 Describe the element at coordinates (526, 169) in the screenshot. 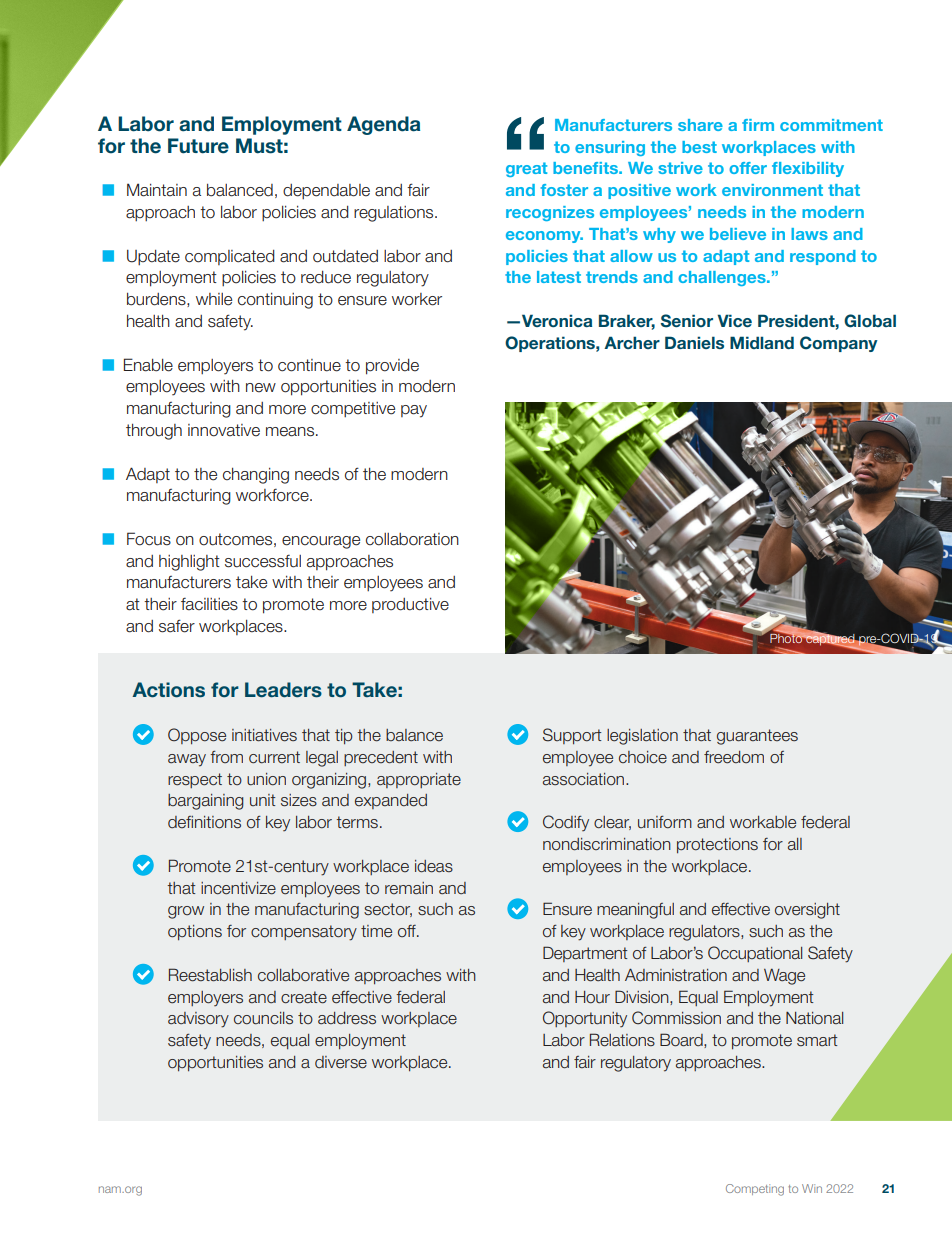

I see `great` at that location.
